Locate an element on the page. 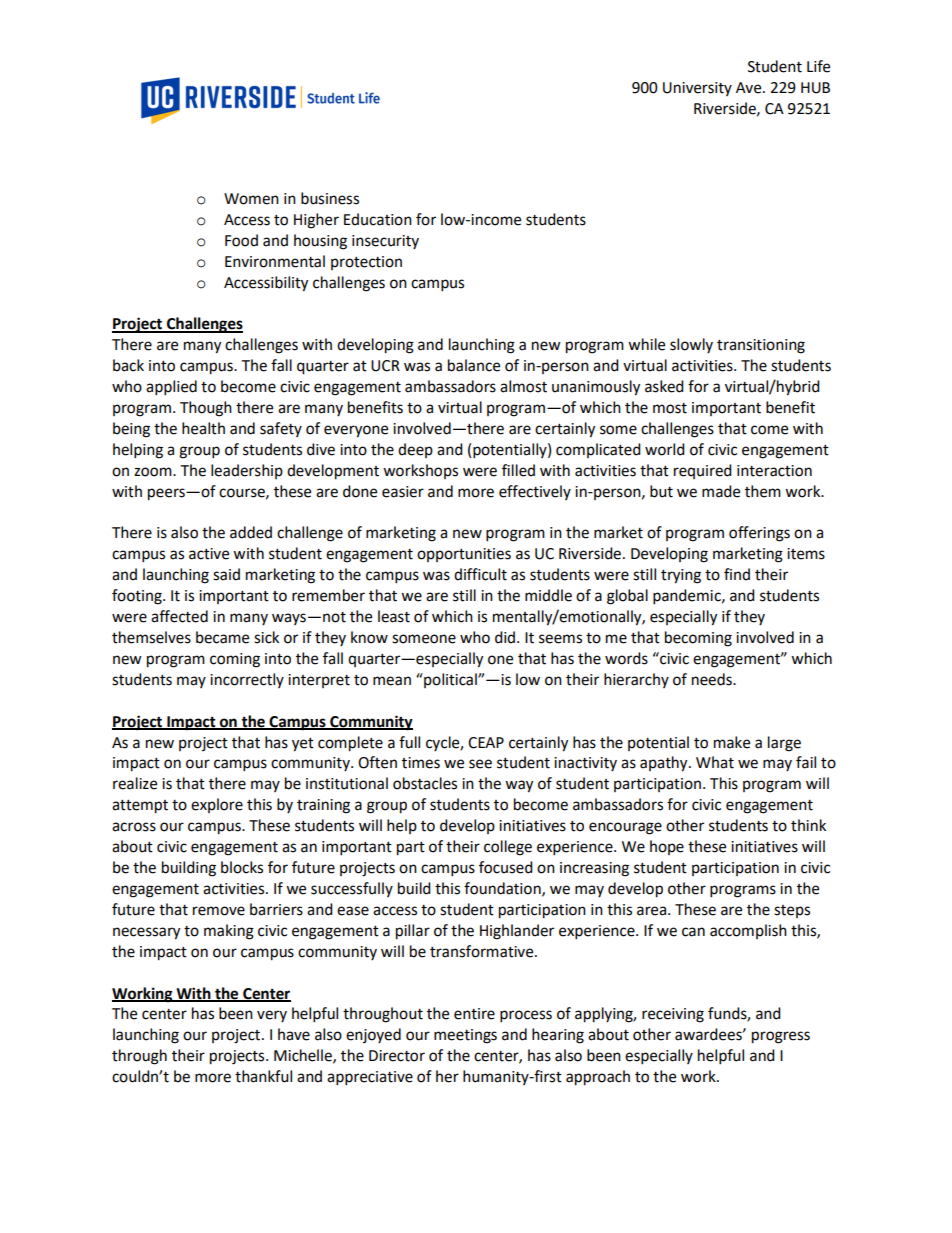  Women is located at coordinates (251, 199).
